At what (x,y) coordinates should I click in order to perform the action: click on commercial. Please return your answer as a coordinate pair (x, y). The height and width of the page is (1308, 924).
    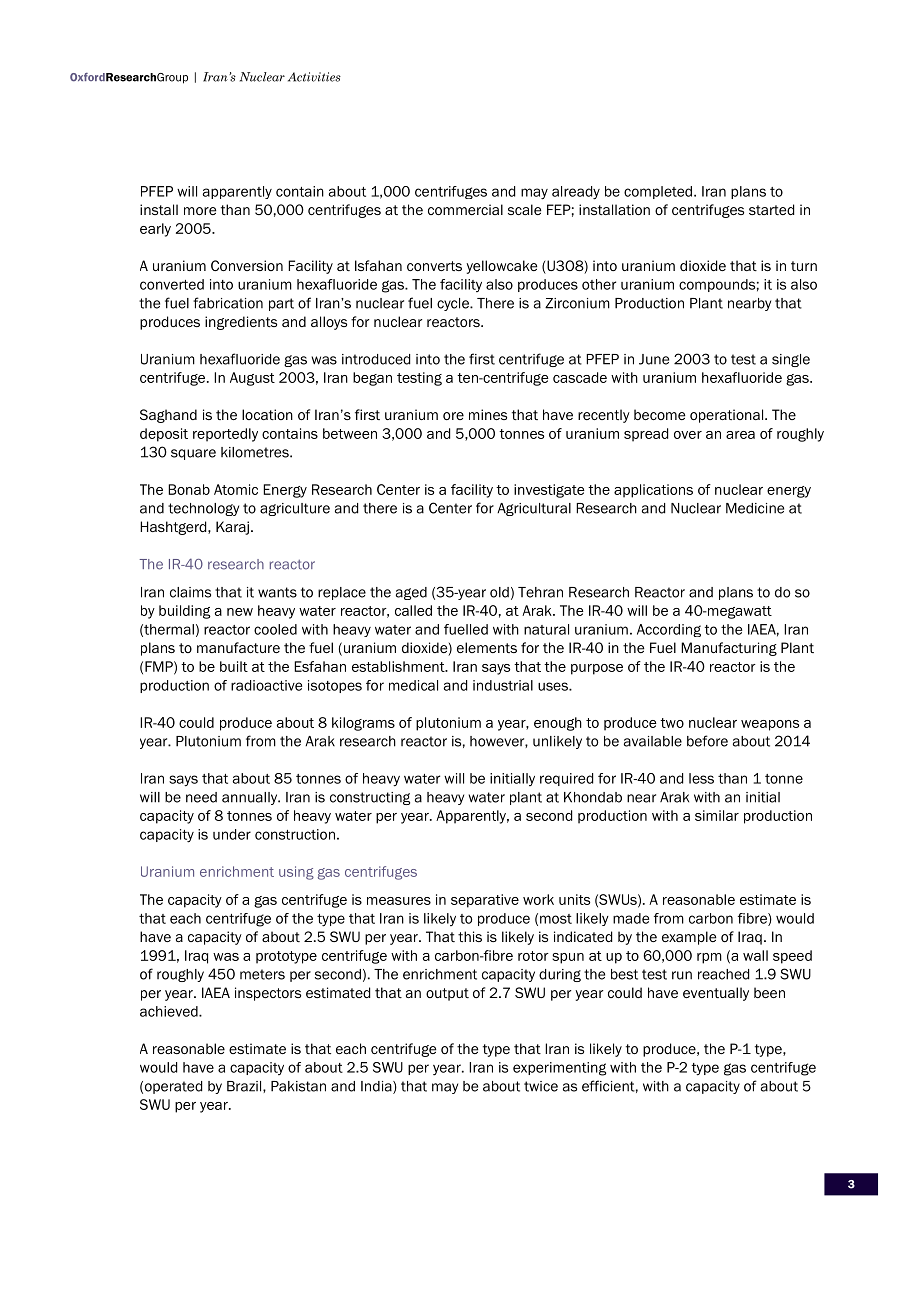
    Looking at the image, I should click on (465, 209).
